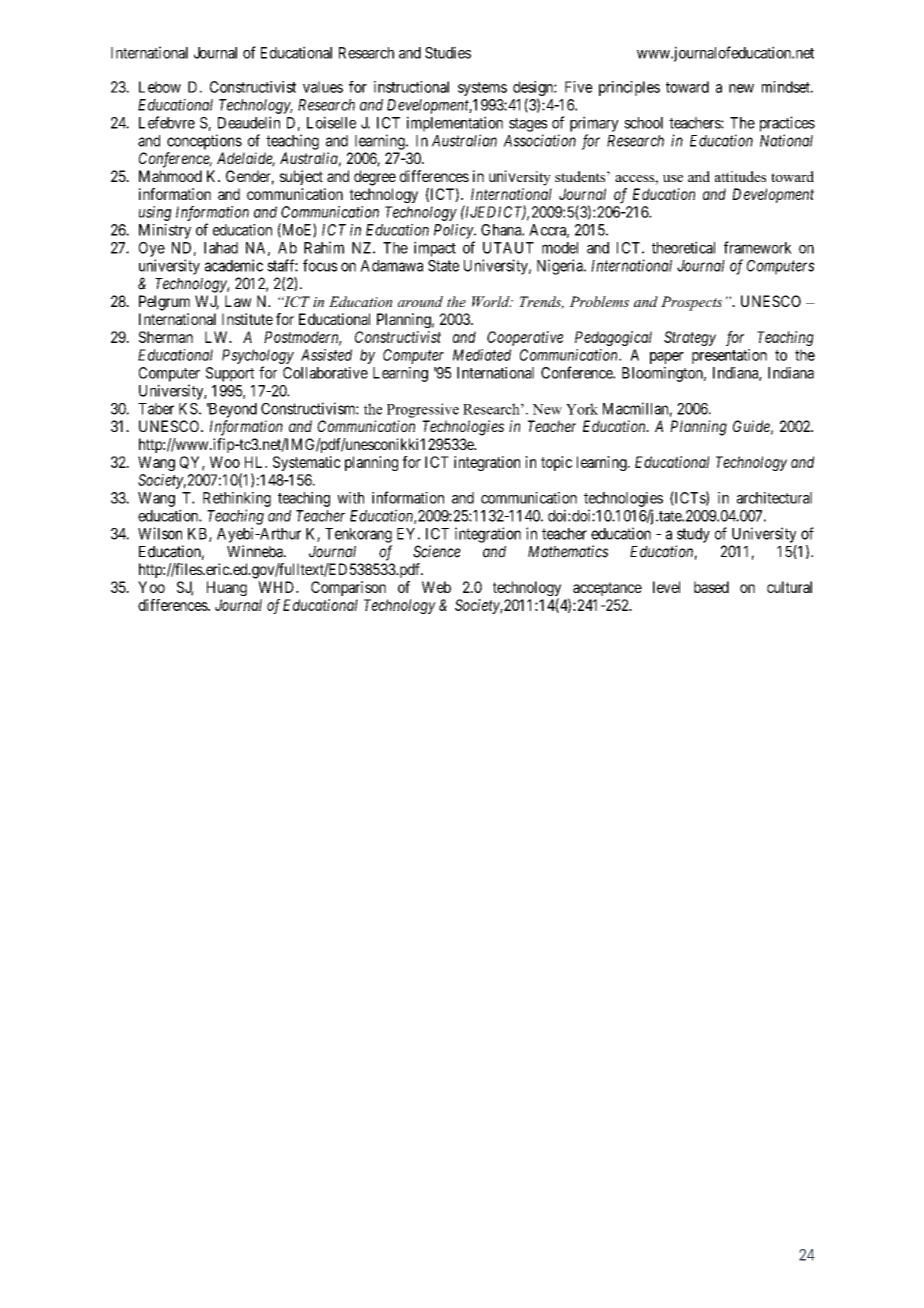  Describe the element at coordinates (492, 301) in the document. I see `World` at that location.
